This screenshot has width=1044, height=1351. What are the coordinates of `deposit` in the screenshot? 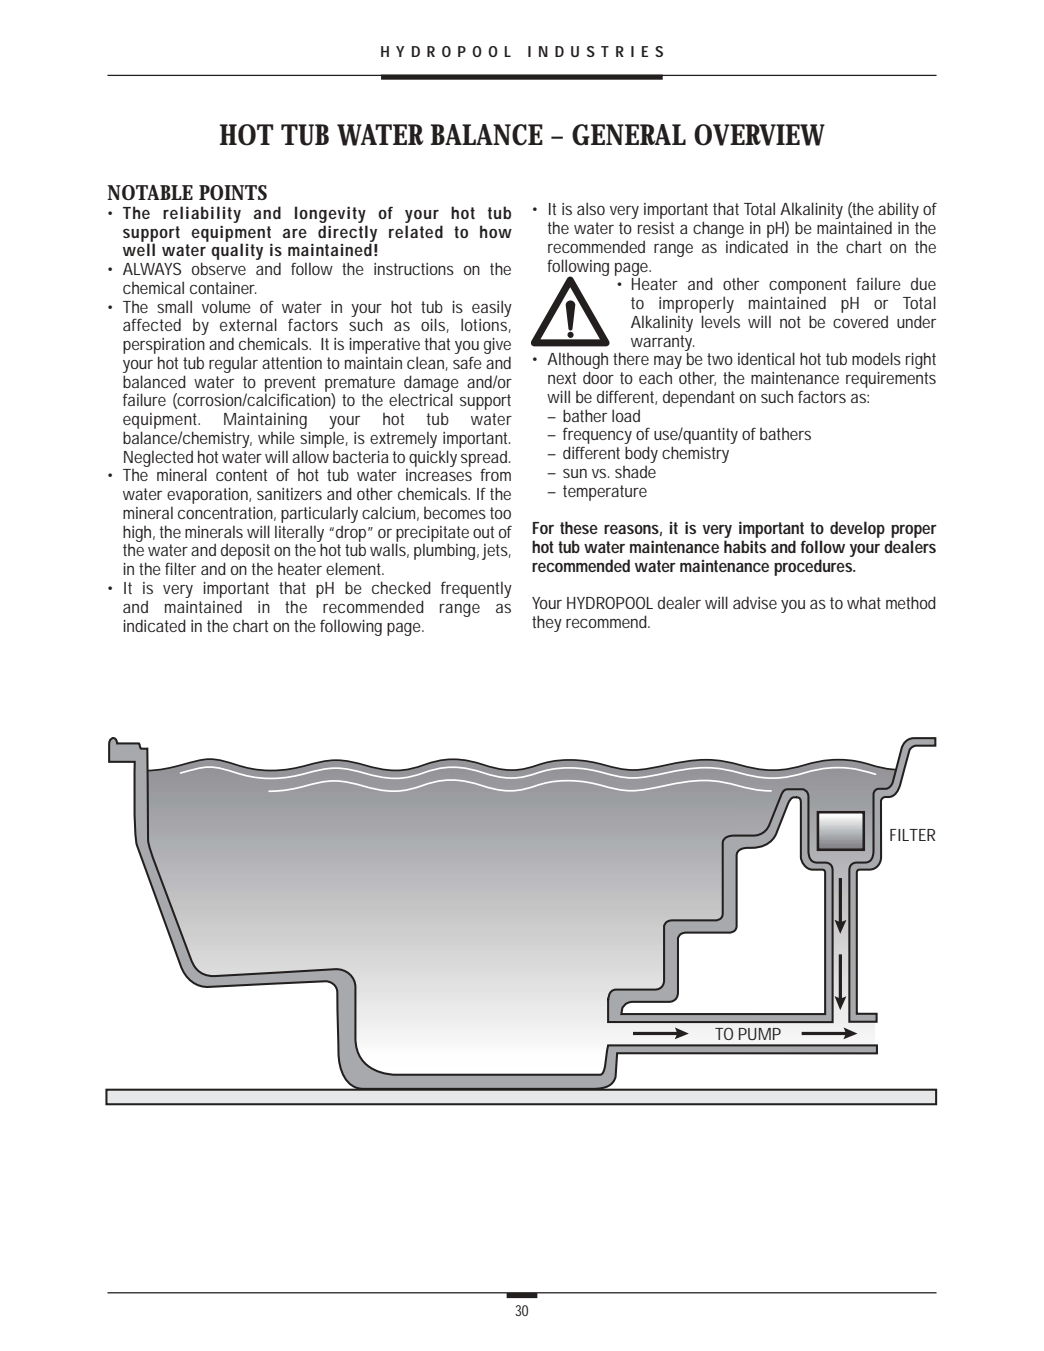 It's located at (245, 553).
